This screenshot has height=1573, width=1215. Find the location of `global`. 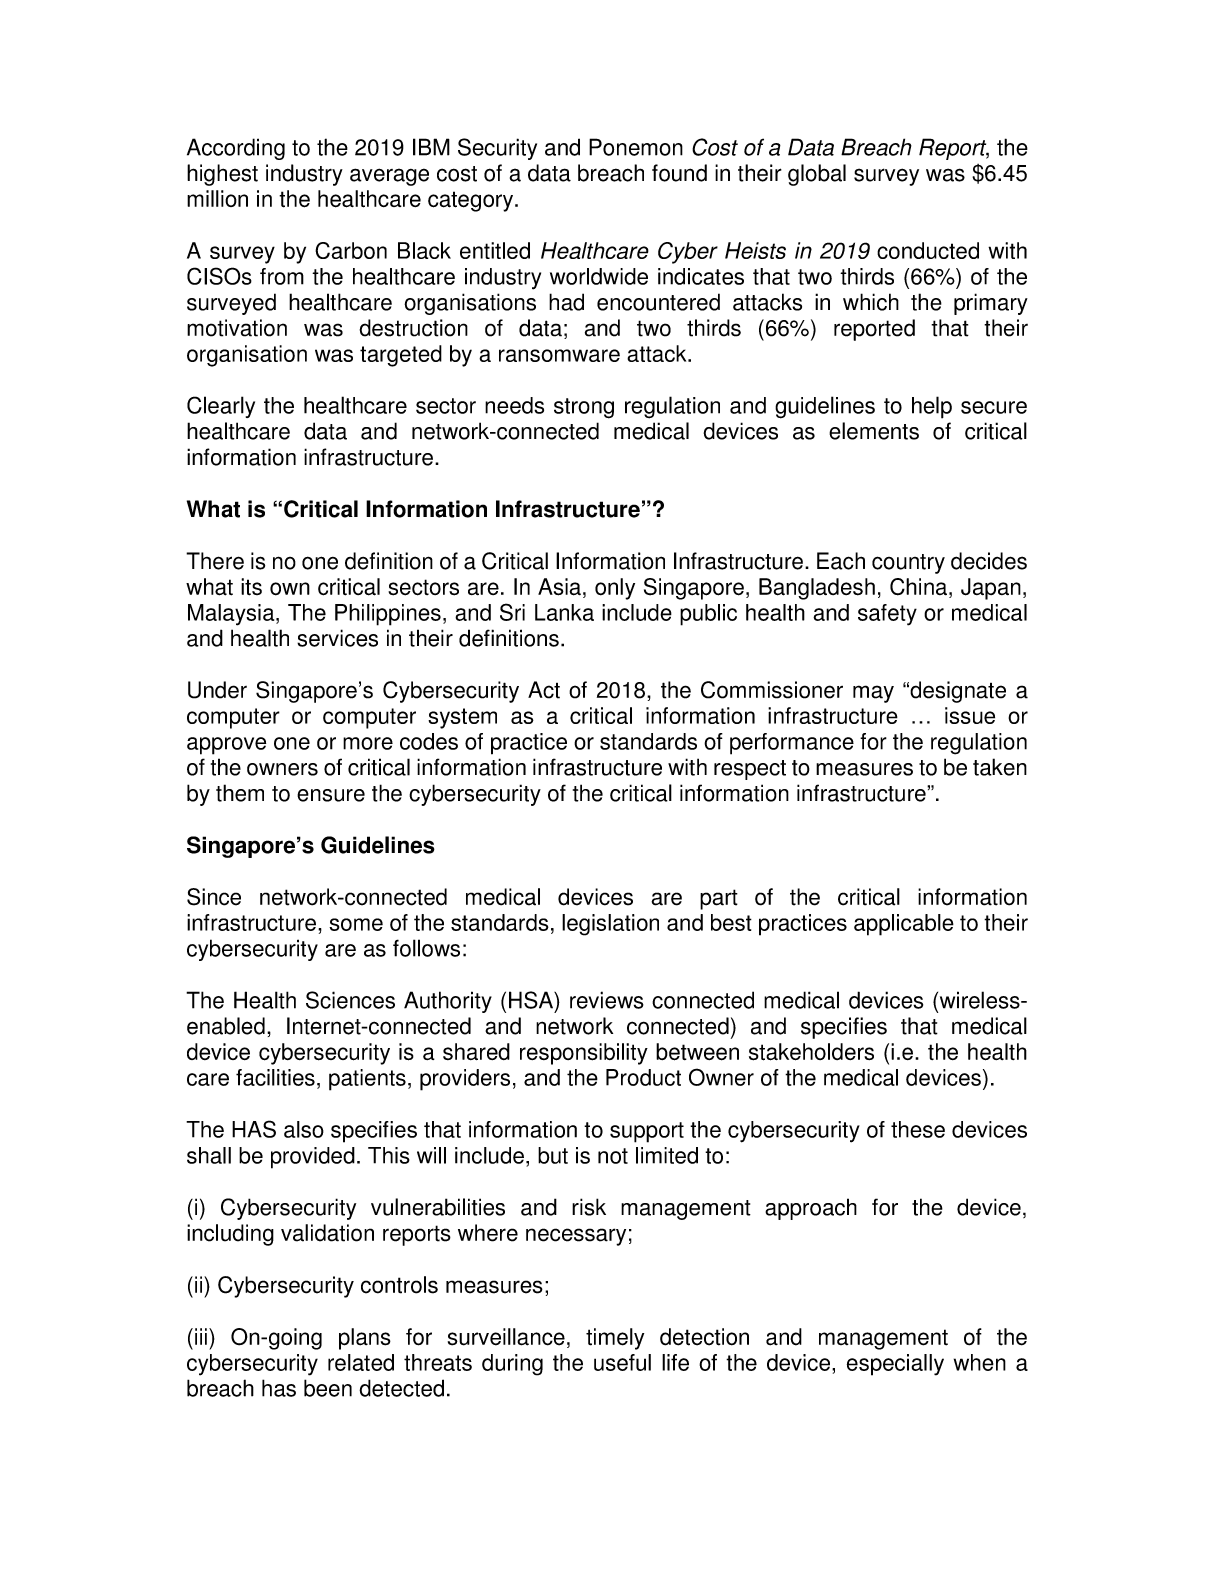

global is located at coordinates (817, 175).
